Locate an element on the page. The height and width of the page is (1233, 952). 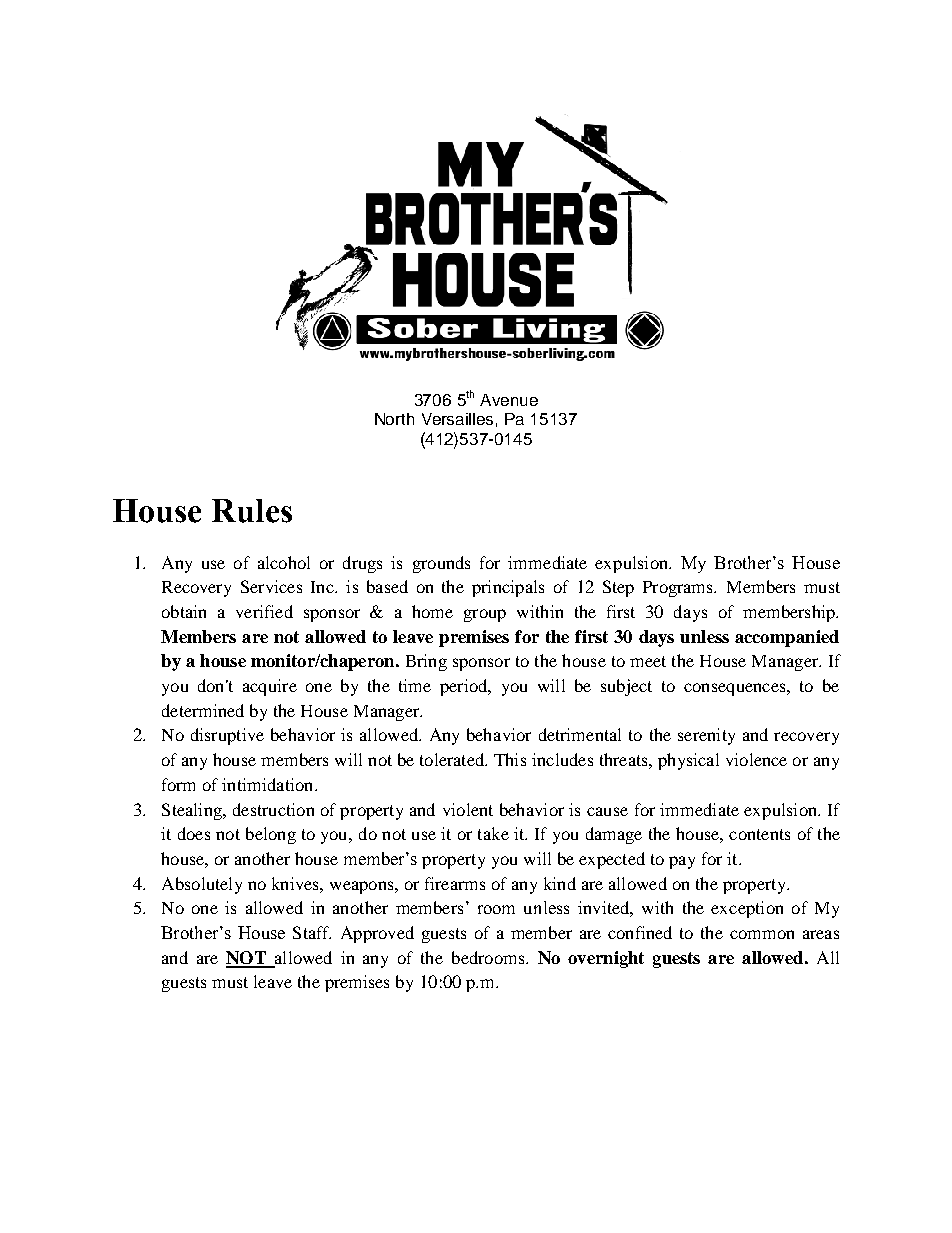
Avenue is located at coordinates (509, 400).
